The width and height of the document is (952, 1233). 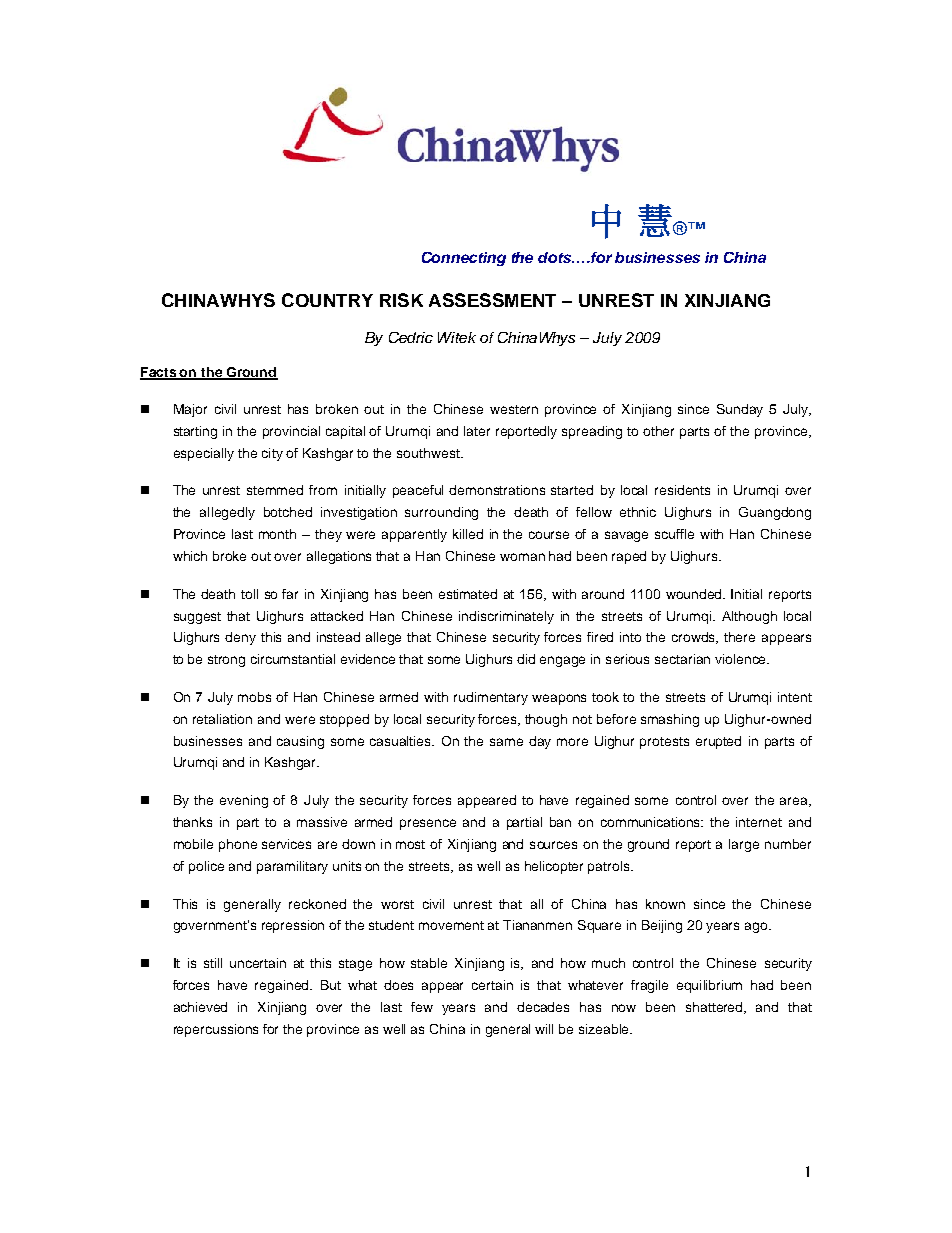 What do you see at coordinates (492, 300) in the document?
I see `ASSESSMENT` at bounding box center [492, 300].
